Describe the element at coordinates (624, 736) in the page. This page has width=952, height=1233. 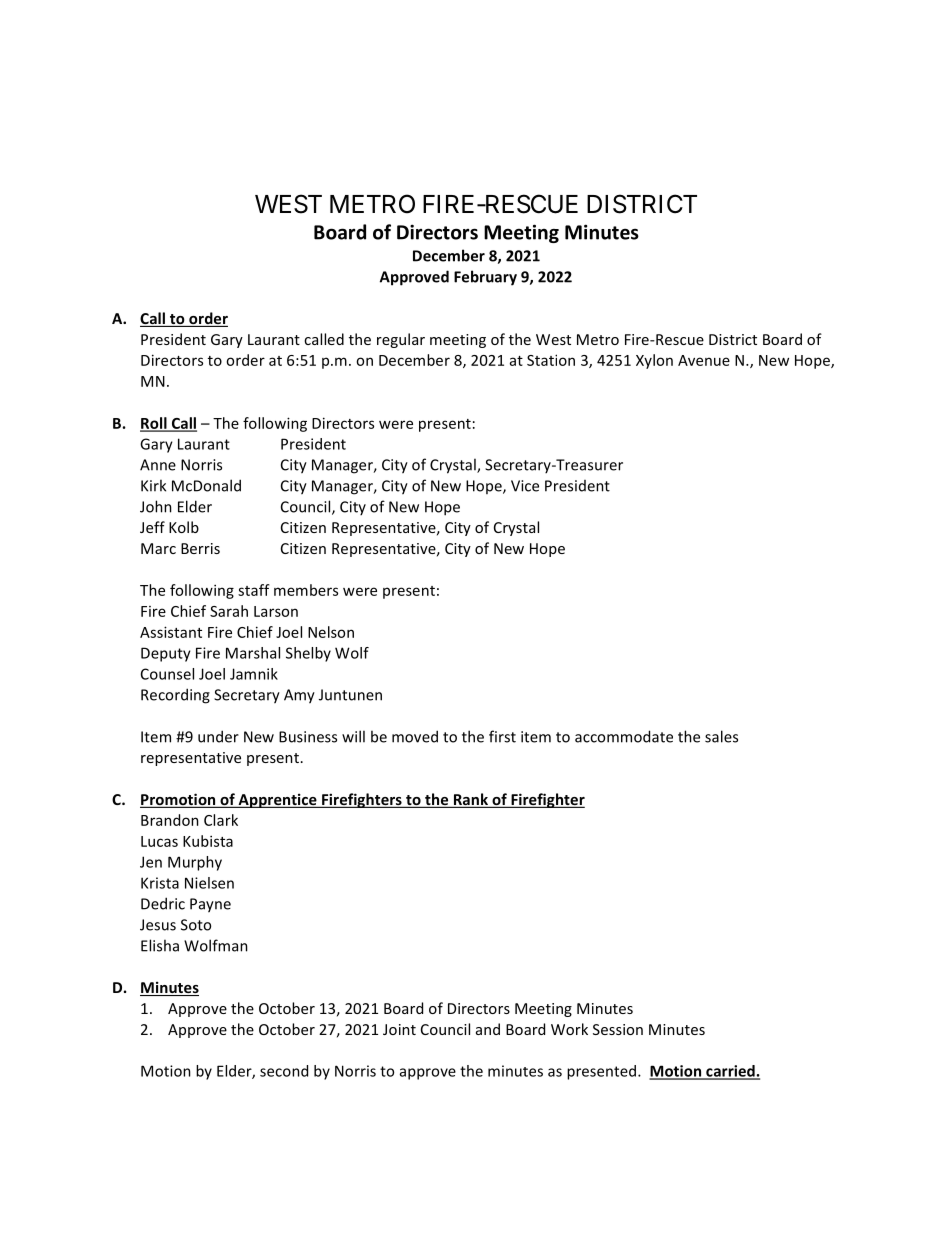
I see `accommodate` at that location.
